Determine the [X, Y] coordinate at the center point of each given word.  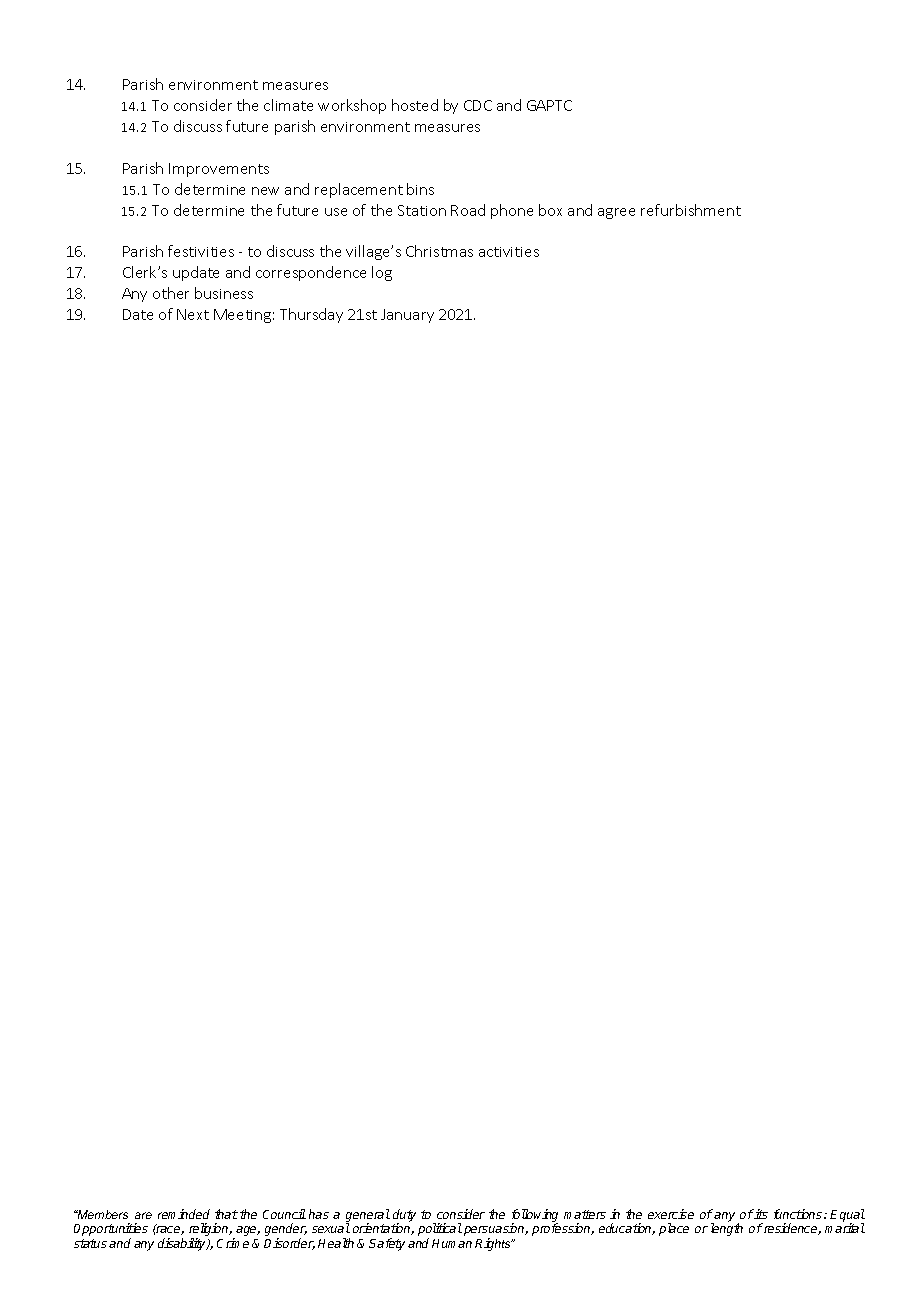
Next [193, 314]
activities [509, 252]
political [440, 1231]
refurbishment [691, 210]
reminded [184, 1214]
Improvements [219, 170]
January [407, 316]
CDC [478, 105]
